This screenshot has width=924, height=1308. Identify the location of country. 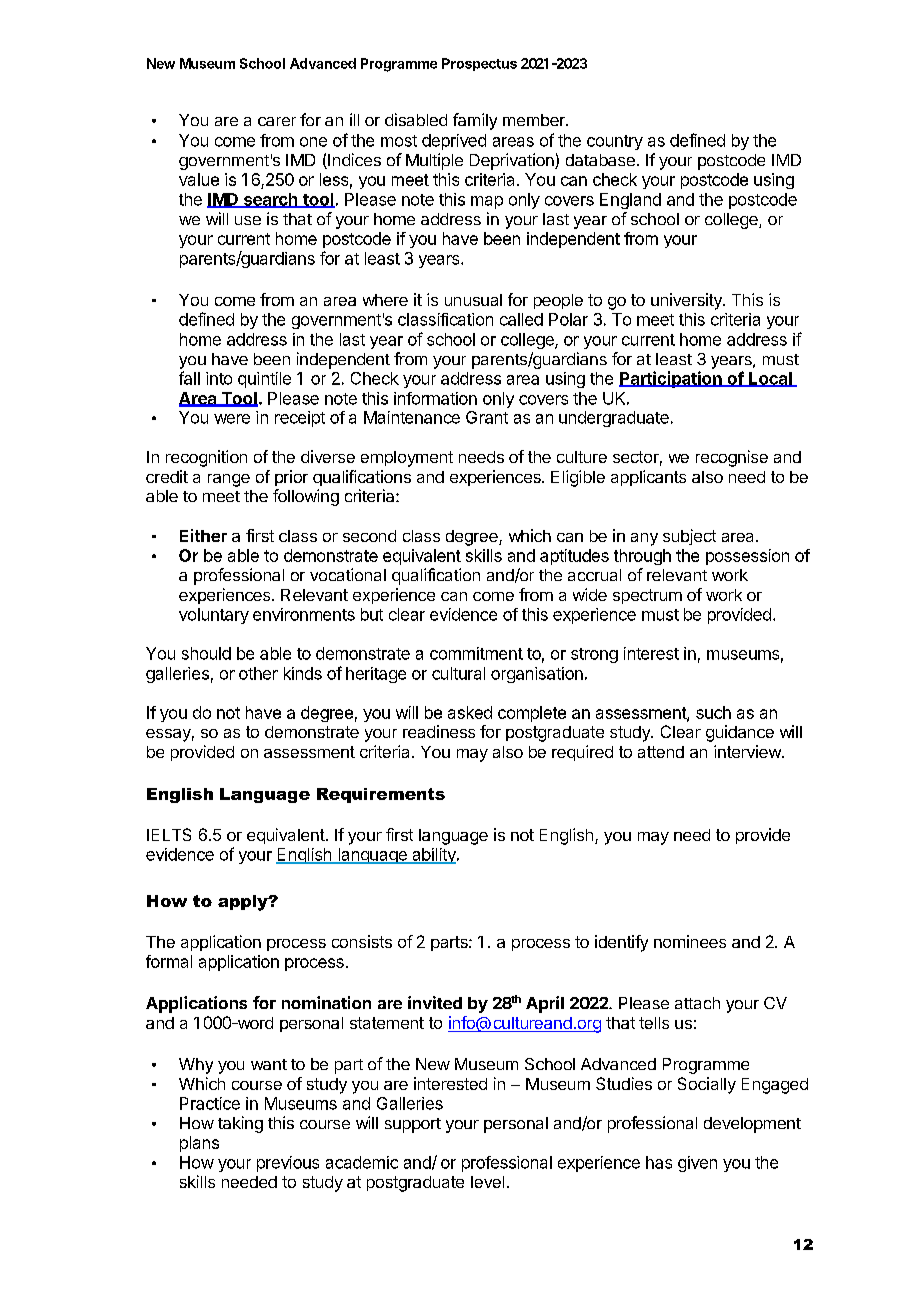
(615, 142).
